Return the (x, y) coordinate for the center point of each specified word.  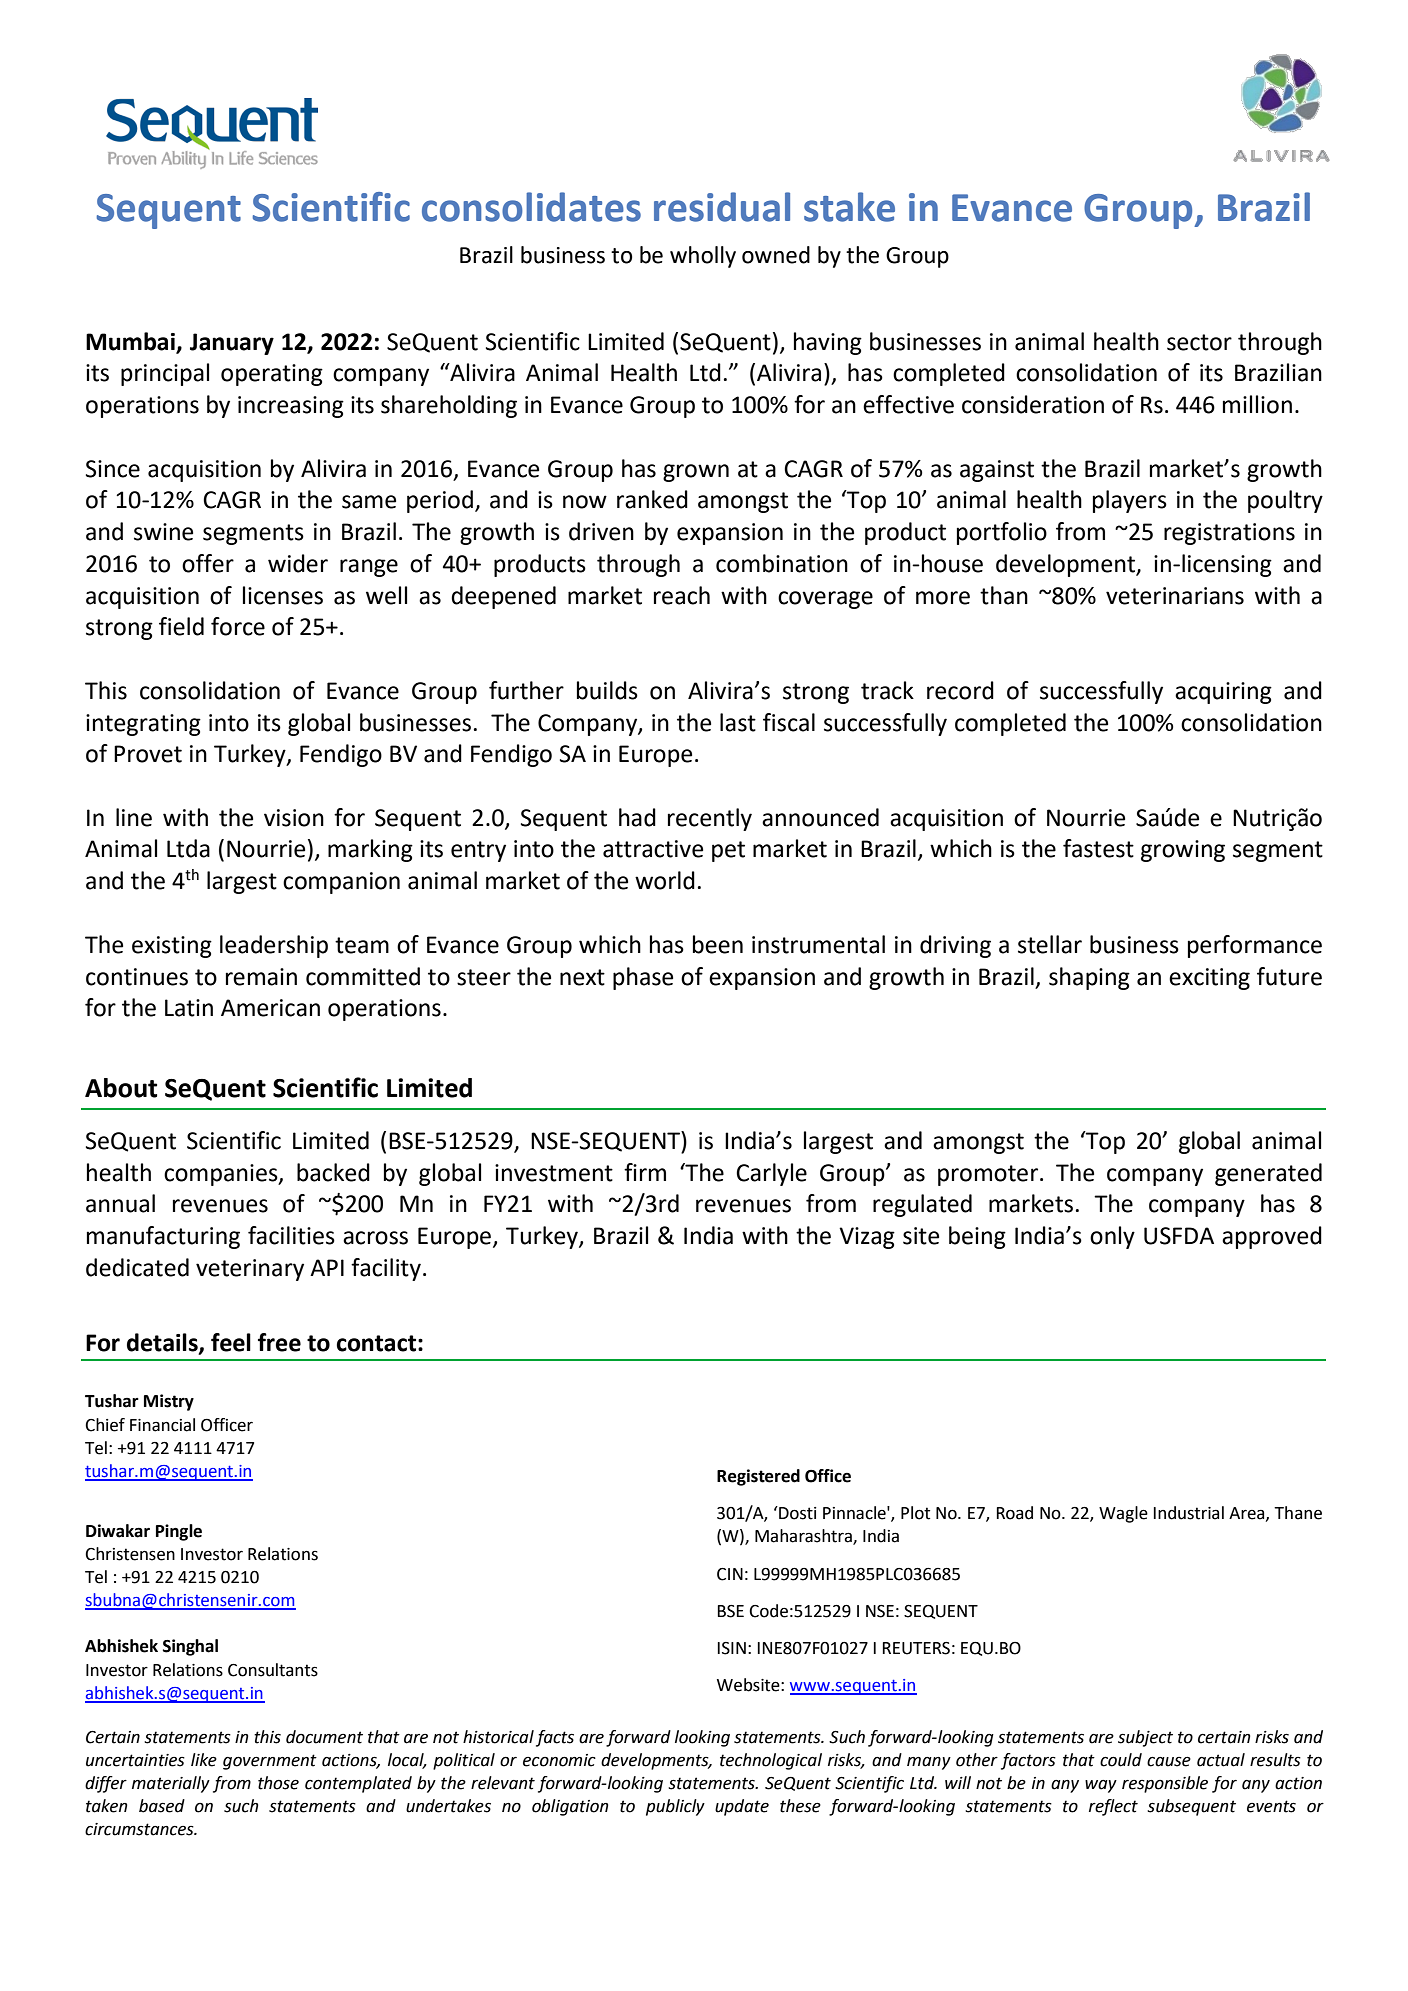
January (232, 344)
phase (643, 978)
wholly (703, 257)
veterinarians (1175, 596)
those (278, 1783)
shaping (1089, 978)
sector (1199, 342)
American (270, 1008)
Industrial (1188, 1513)
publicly (675, 1807)
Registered (758, 1477)
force (238, 626)
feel (231, 1342)
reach (682, 595)
